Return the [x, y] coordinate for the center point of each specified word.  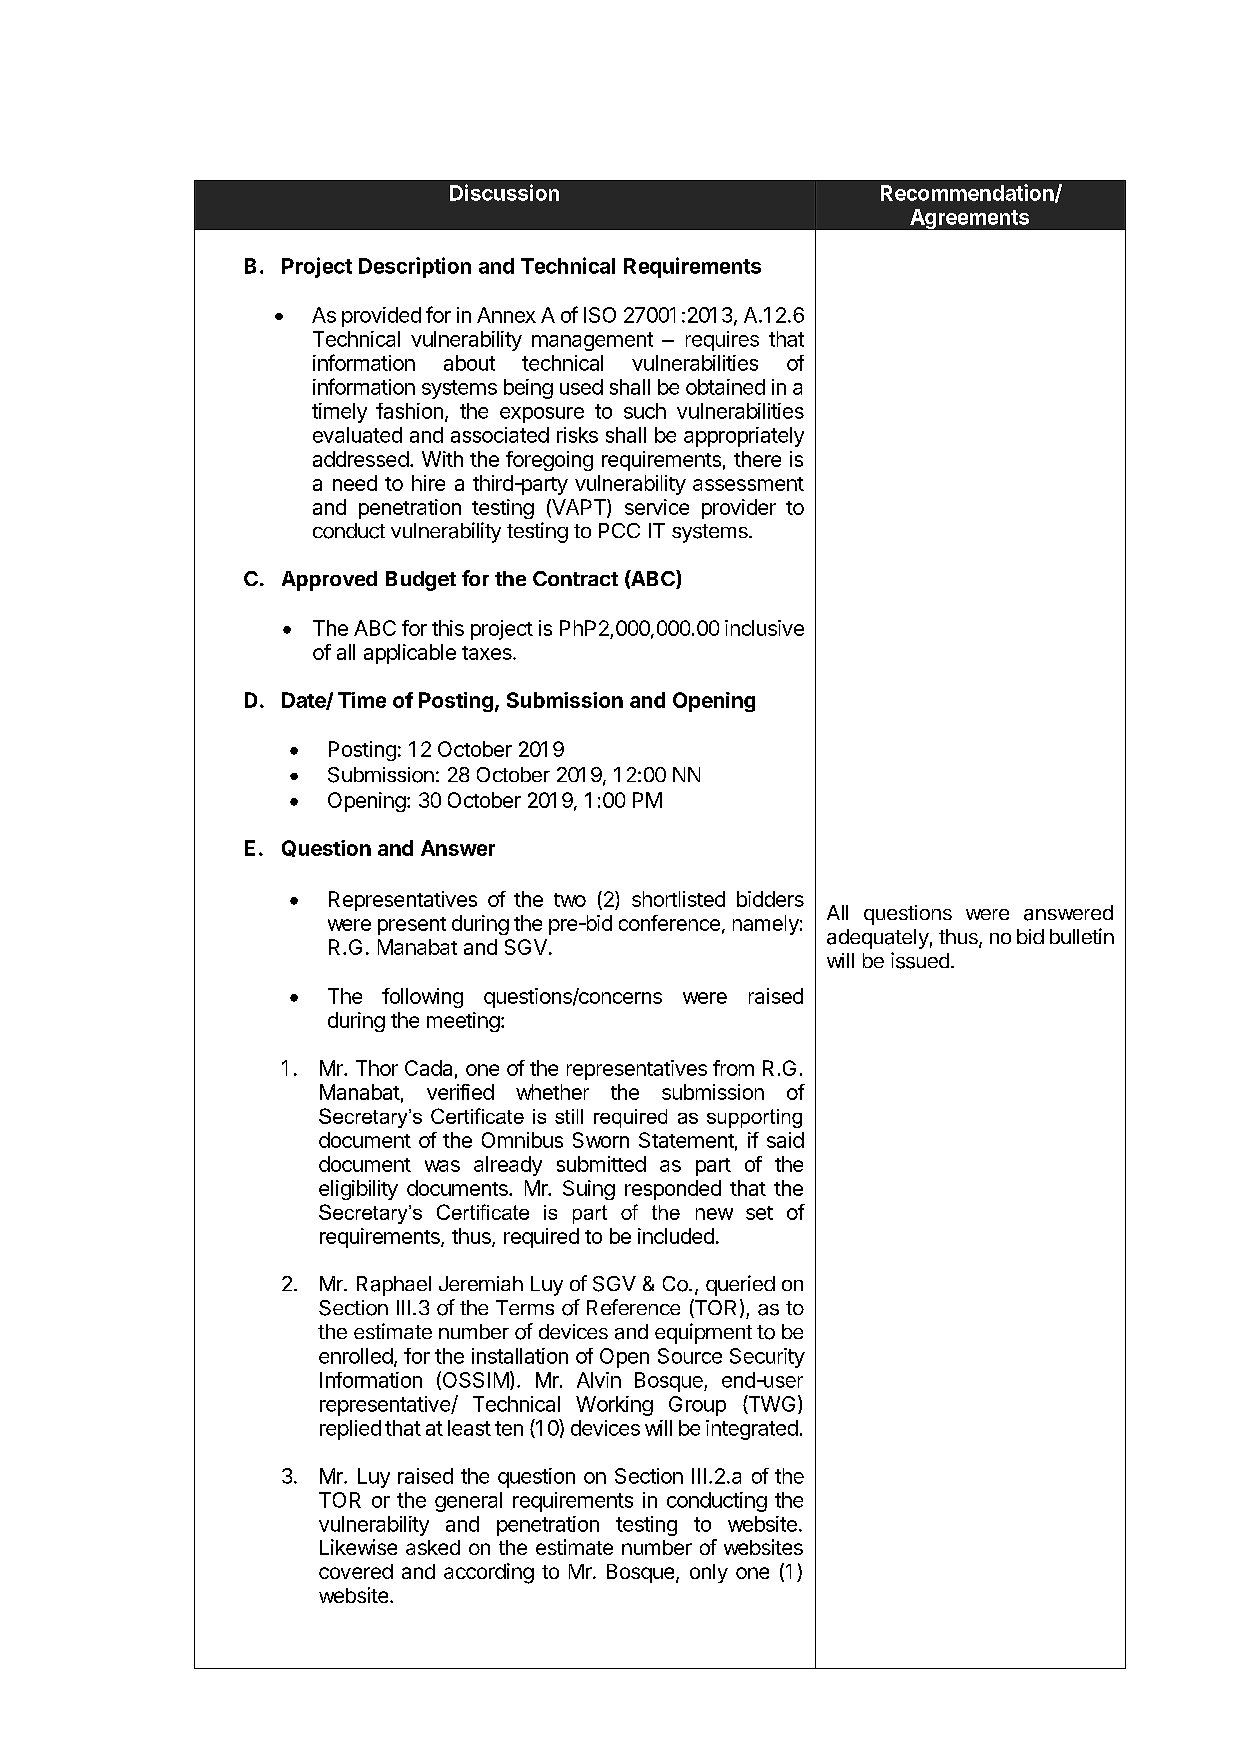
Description [415, 267]
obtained [725, 387]
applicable [410, 654]
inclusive [764, 628]
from [733, 1068]
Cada [428, 1068]
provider [739, 509]
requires [722, 341]
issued [920, 960]
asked [433, 1547]
